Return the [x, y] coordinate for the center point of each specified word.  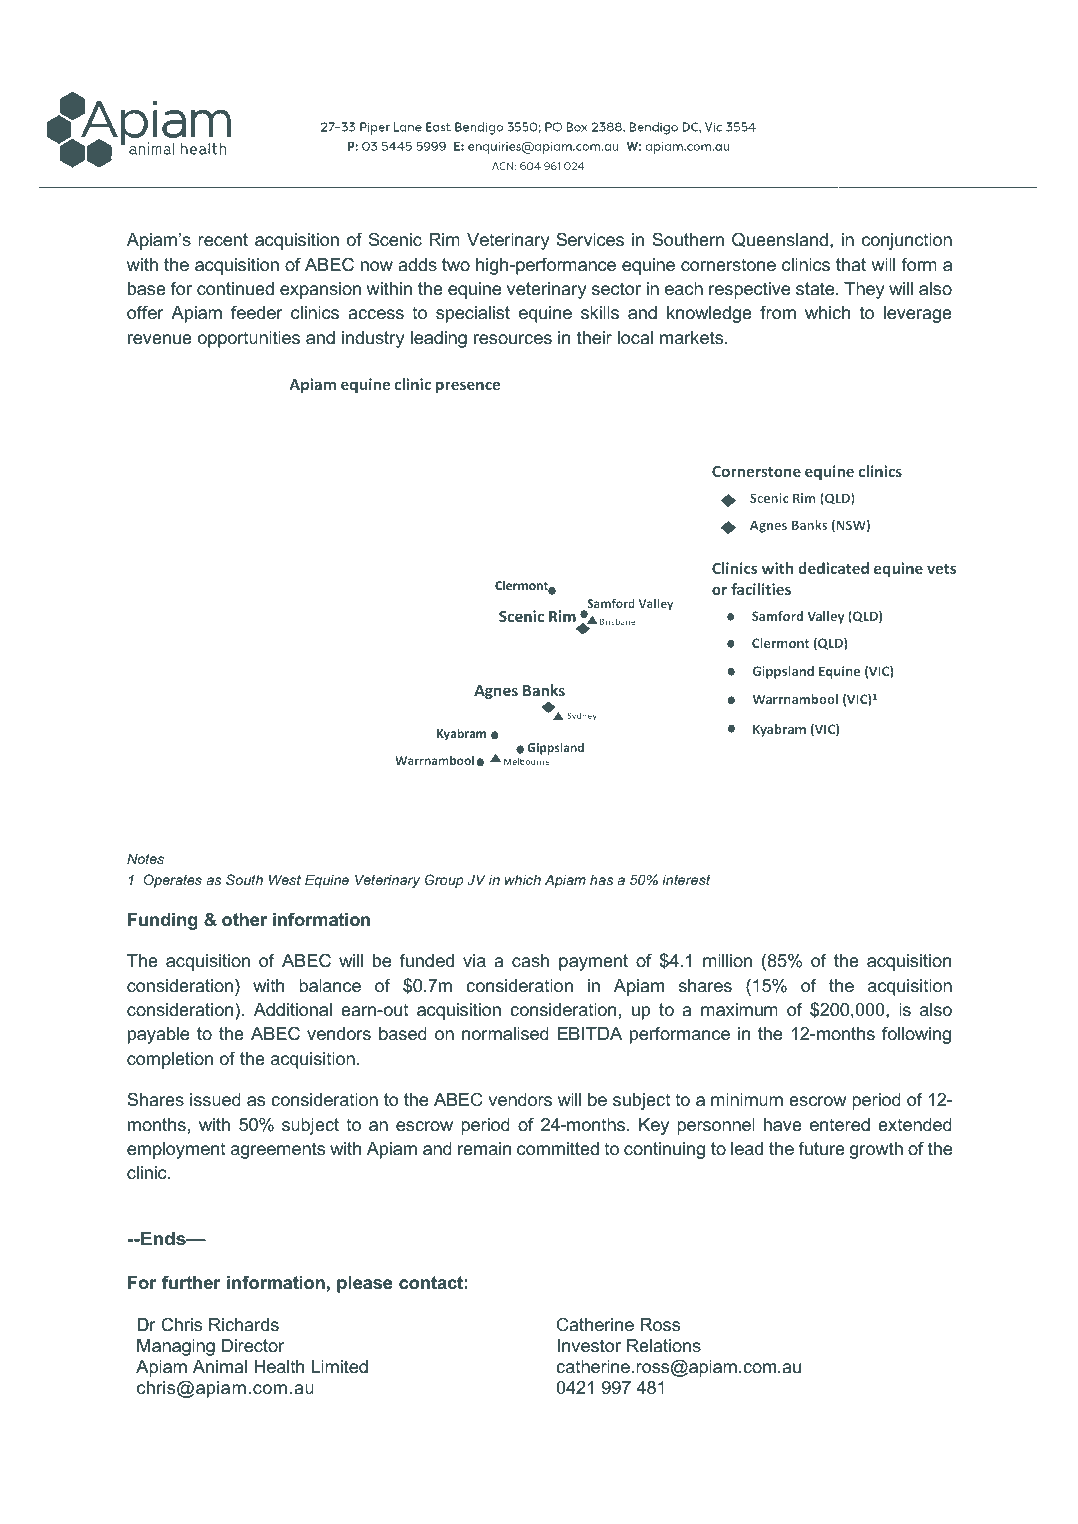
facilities [761, 589]
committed [558, 1149]
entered [840, 1125]
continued [235, 289]
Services [590, 239]
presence [468, 387]
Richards [244, 1324]
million [727, 960]
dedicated [833, 568]
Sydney [582, 716]
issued [215, 1100]
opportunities [249, 339]
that [851, 264]
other [244, 919]
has [601, 880]
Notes [145, 858]
